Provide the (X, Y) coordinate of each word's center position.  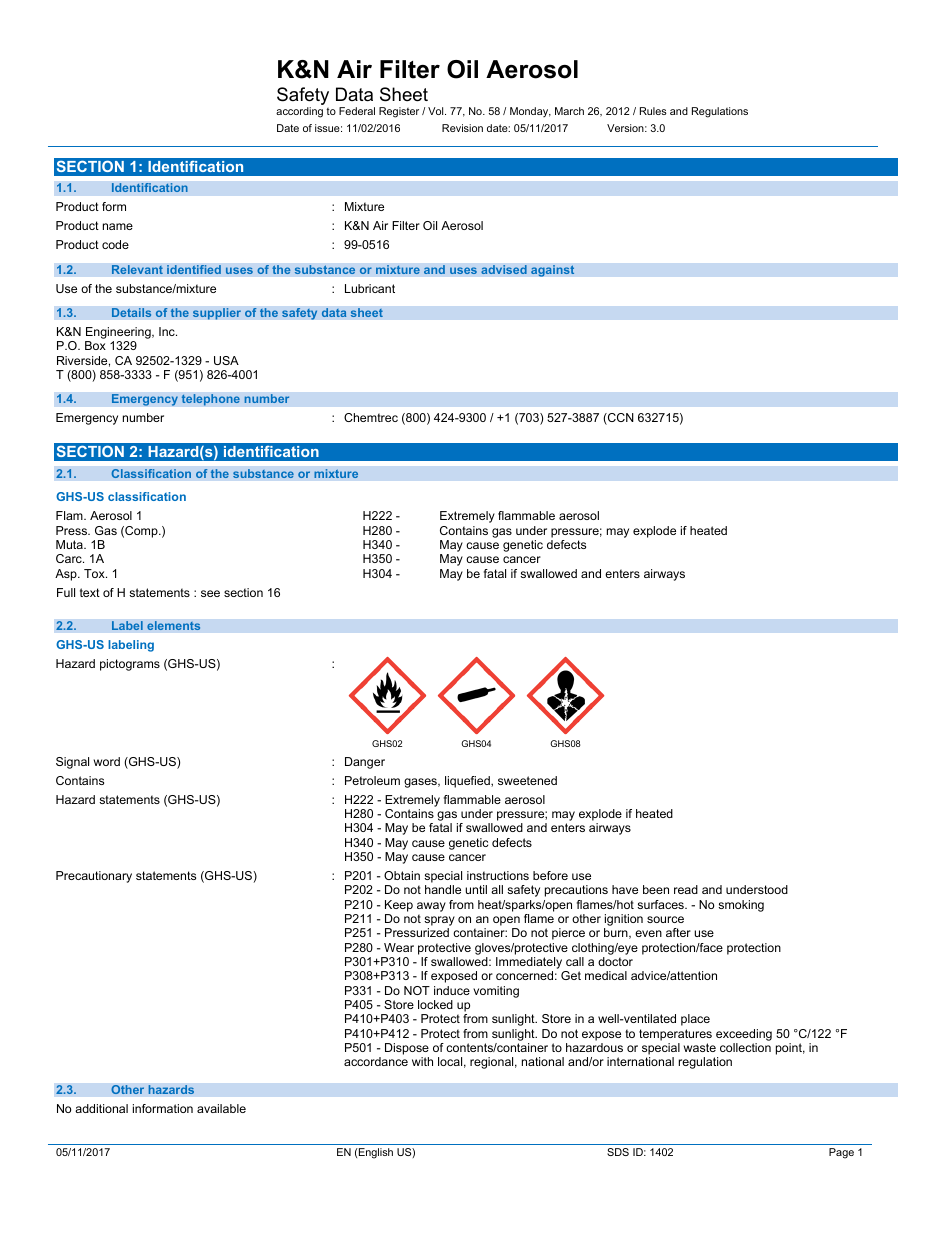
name (118, 226)
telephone (210, 400)
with (422, 1061)
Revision (462, 128)
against (553, 271)
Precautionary (94, 877)
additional (101, 1108)
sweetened (527, 780)
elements (174, 626)
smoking (741, 906)
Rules (653, 111)
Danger (365, 763)
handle (443, 889)
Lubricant (370, 288)
